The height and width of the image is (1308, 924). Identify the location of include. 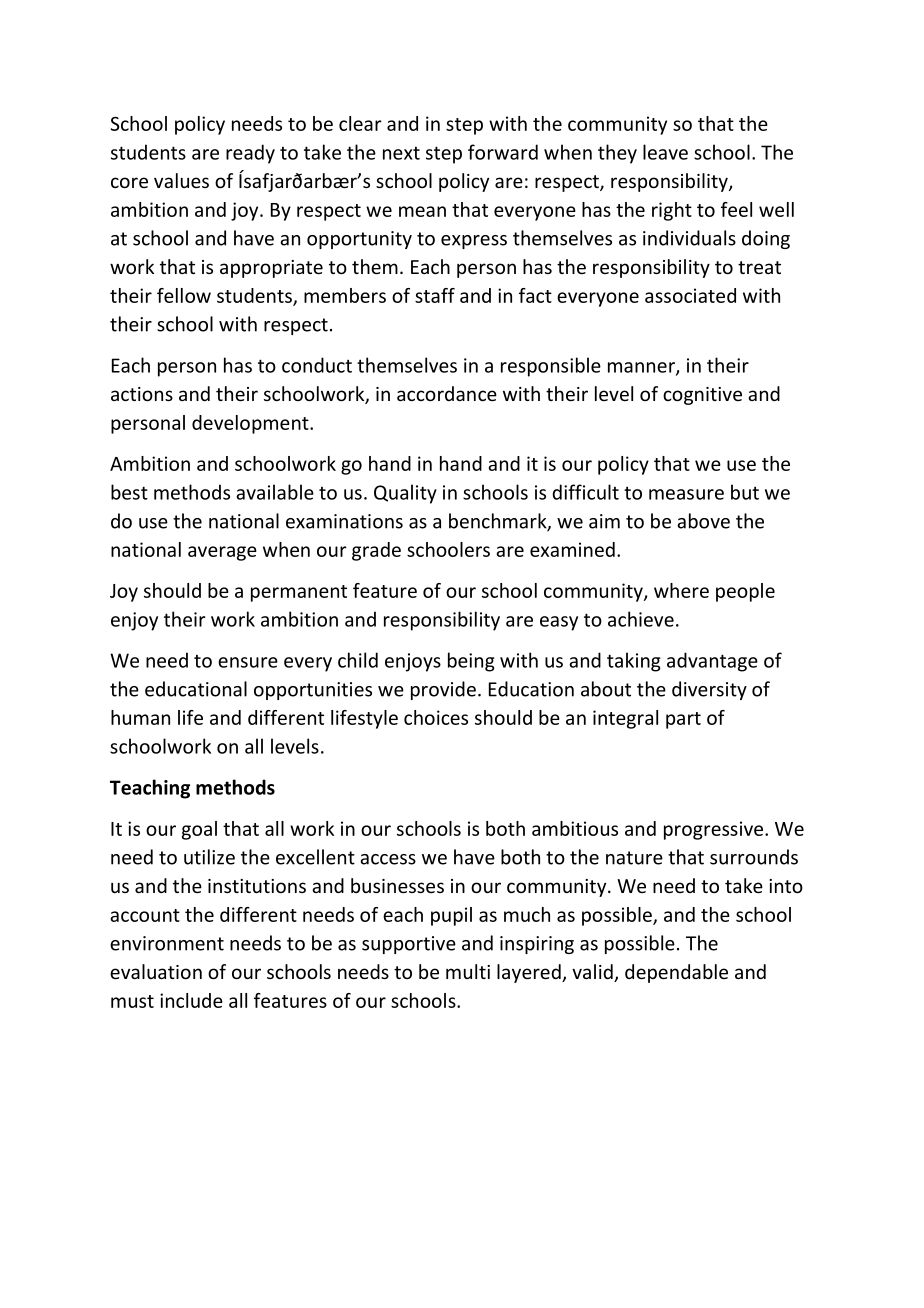
(191, 1000).
